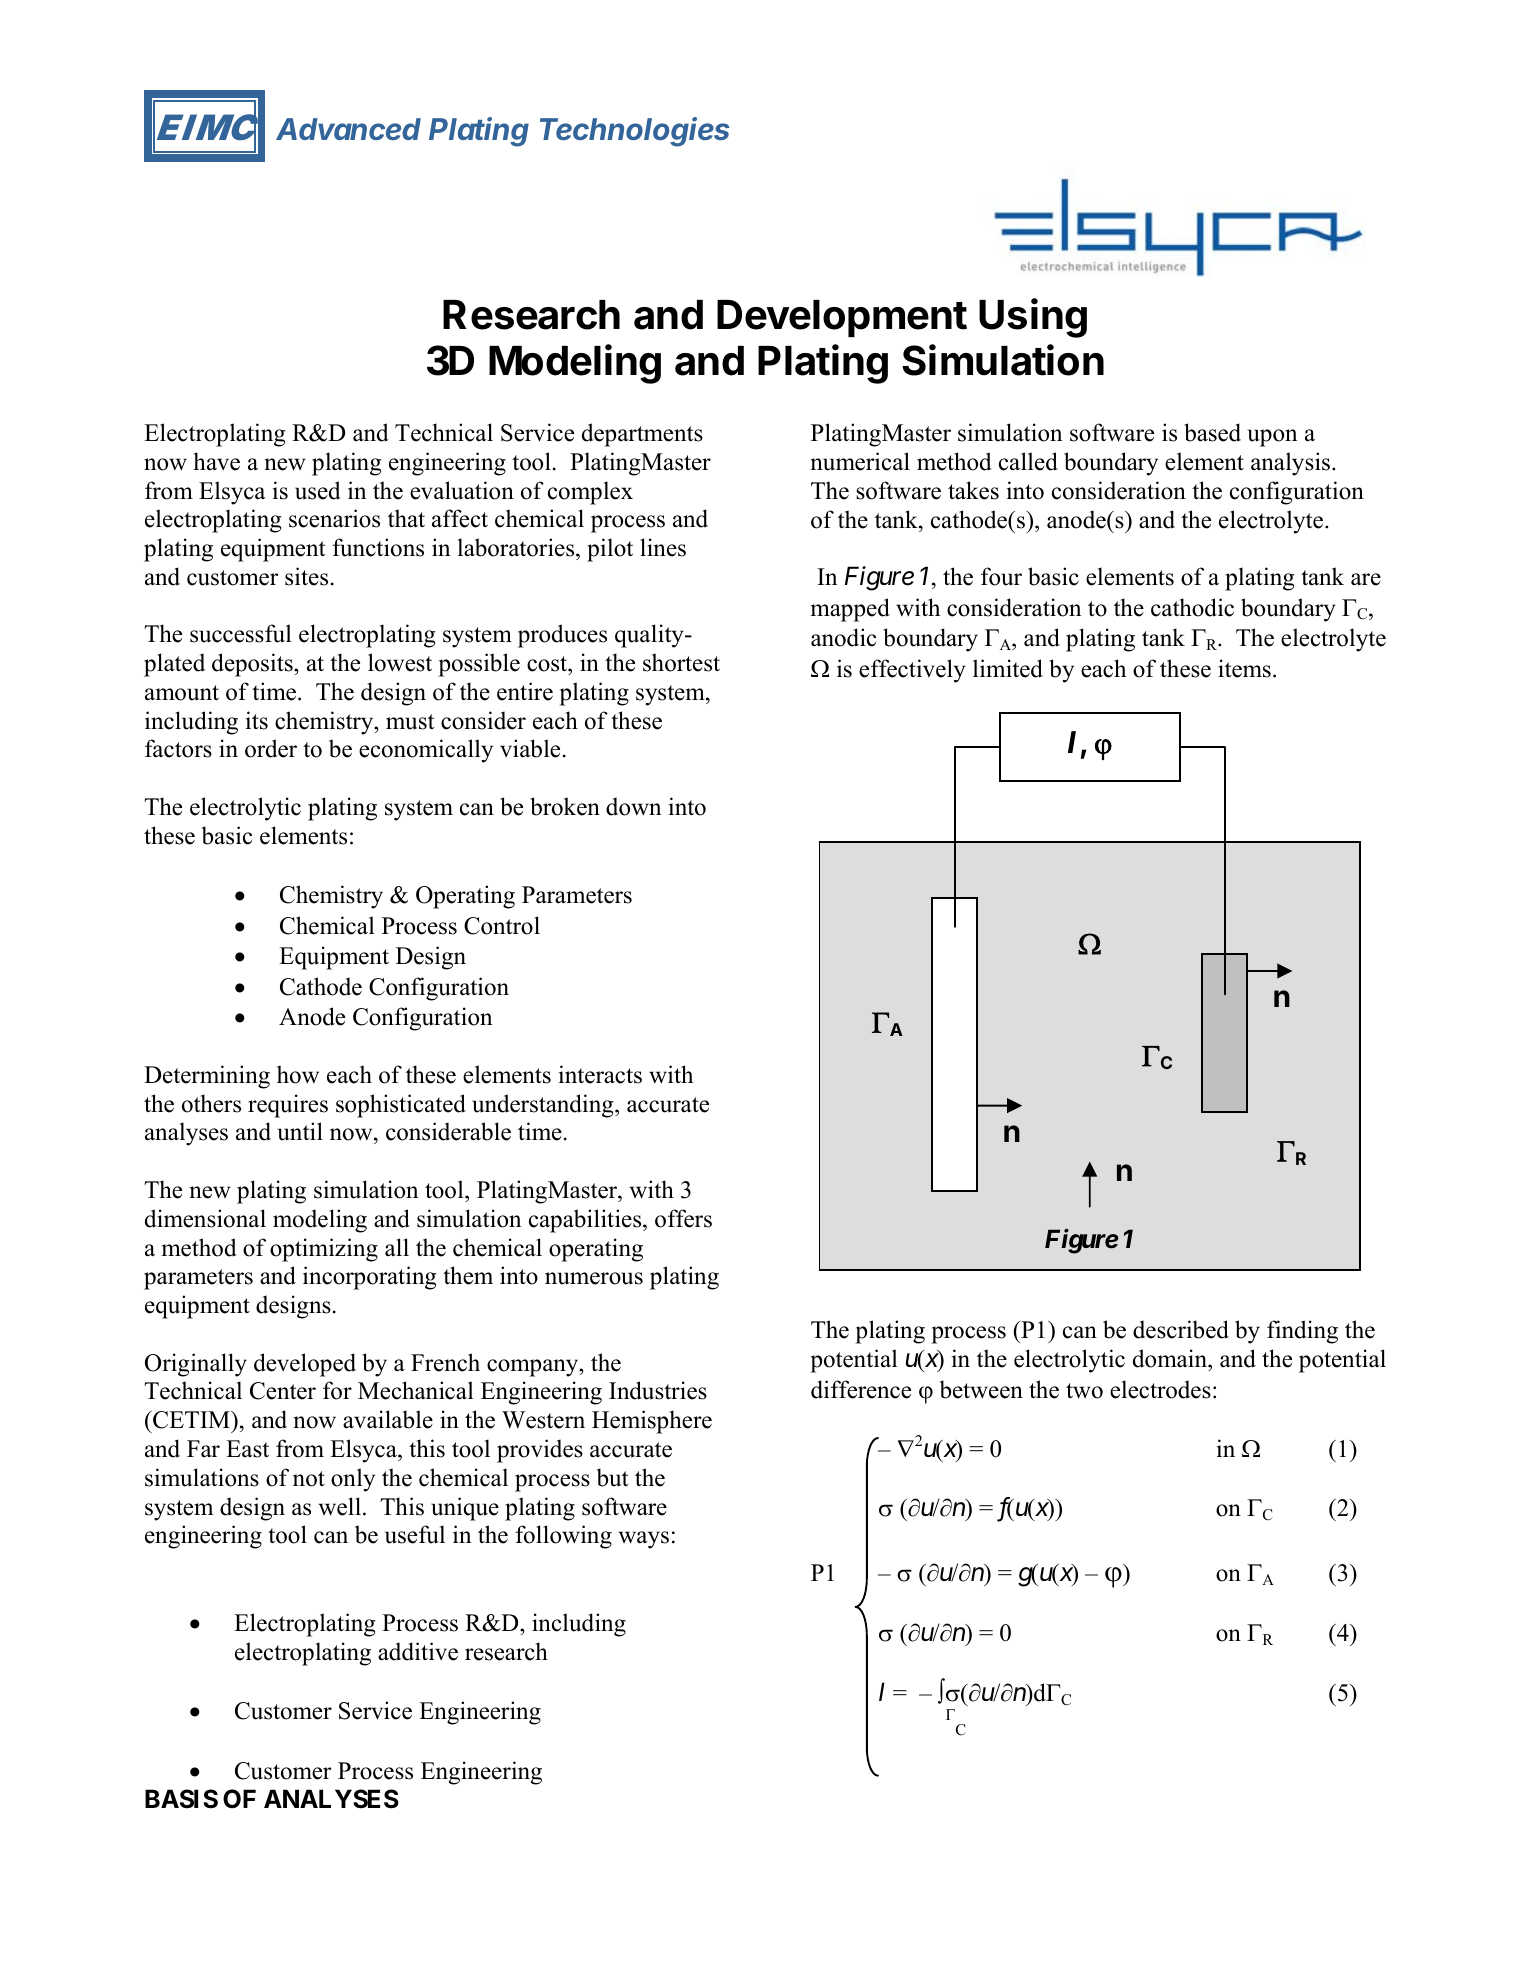  What do you see at coordinates (305, 1365) in the screenshot?
I see `developed` at bounding box center [305, 1365].
